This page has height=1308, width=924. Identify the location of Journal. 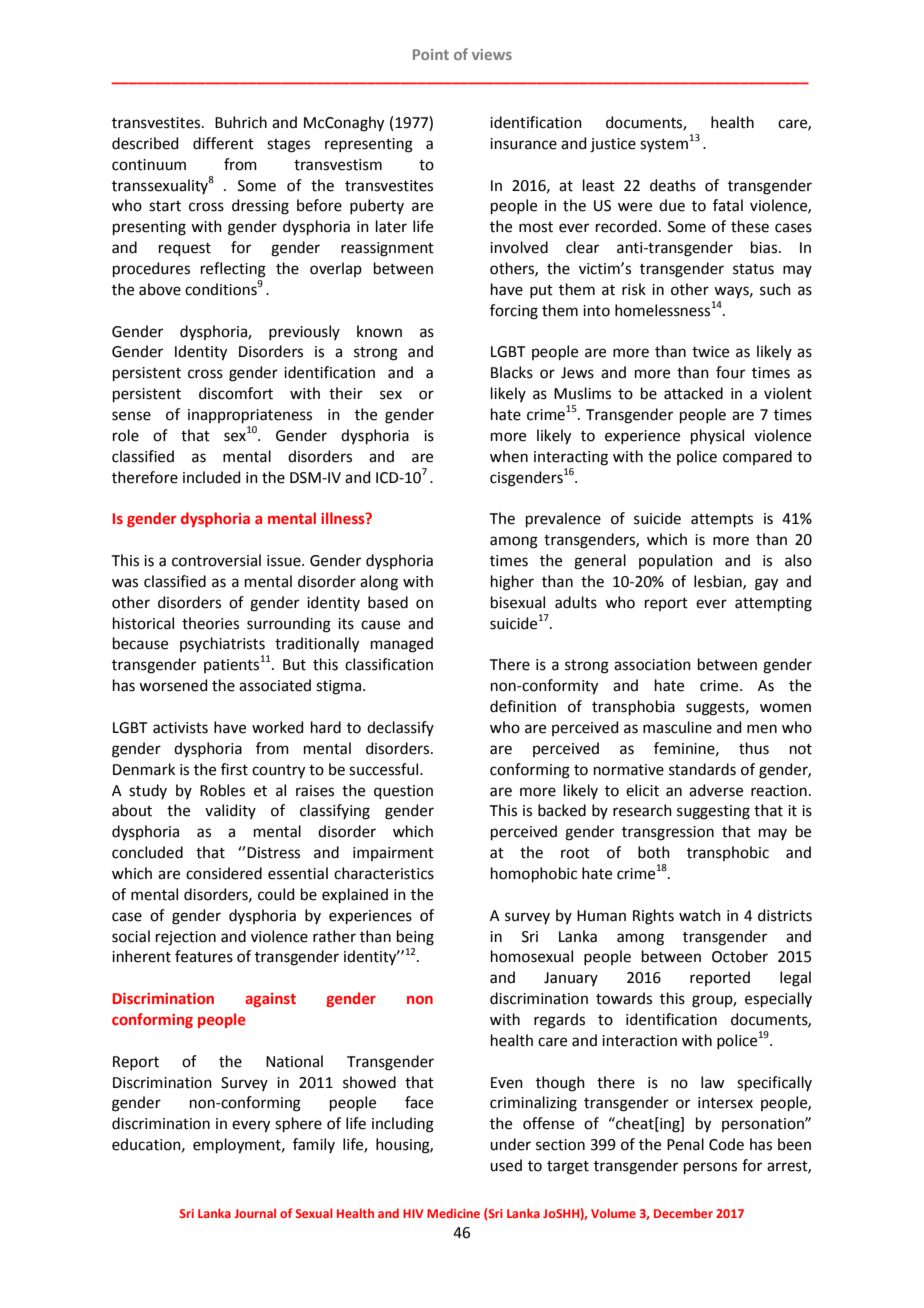
(255, 1213).
